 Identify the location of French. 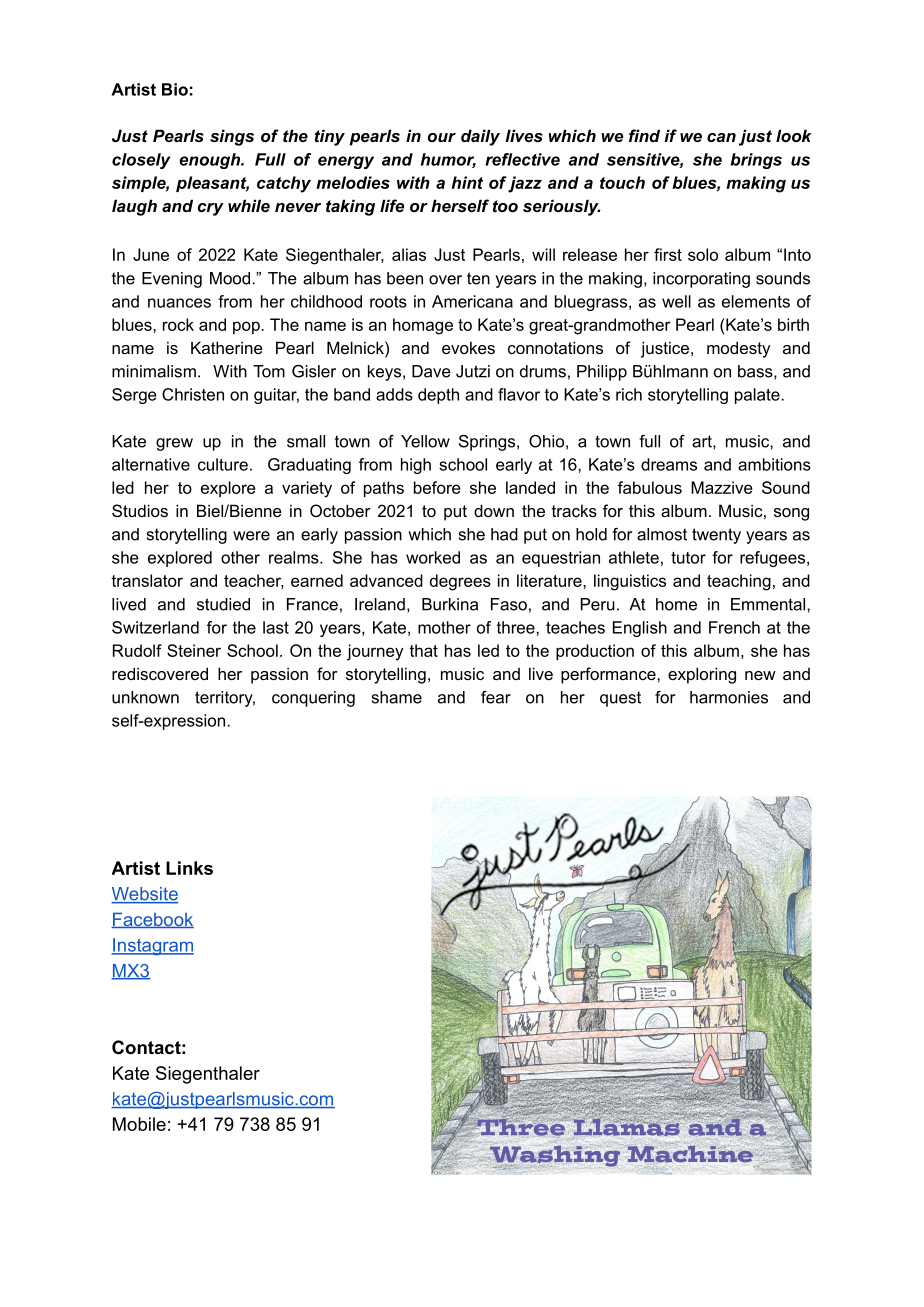
(734, 627).
